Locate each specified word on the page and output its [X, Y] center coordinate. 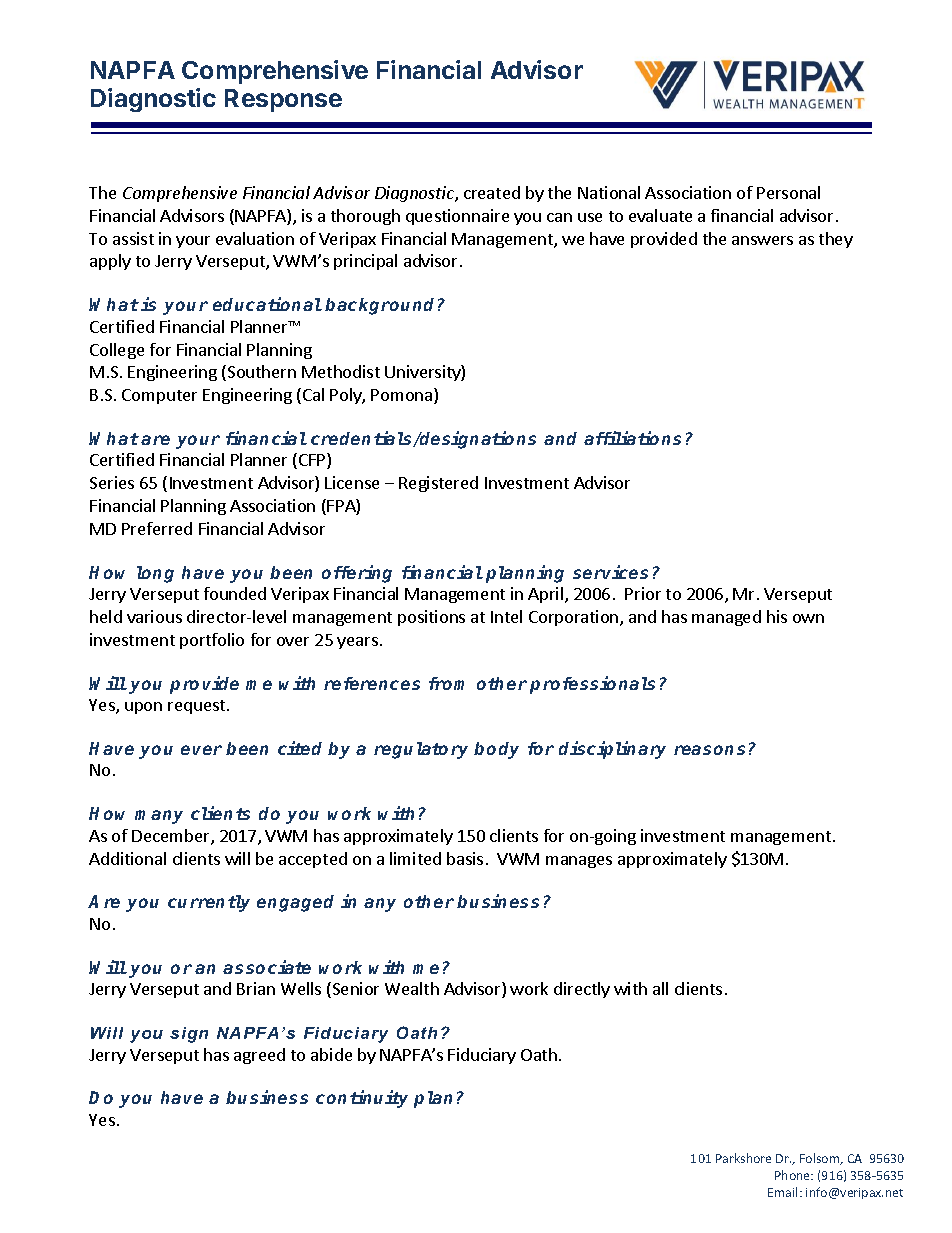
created [492, 192]
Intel [506, 616]
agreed [259, 1056]
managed [726, 618]
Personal [788, 192]
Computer [159, 396]
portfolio [212, 641]
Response [283, 100]
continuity [362, 1099]
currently [209, 903]
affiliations [632, 438]
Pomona [403, 396]
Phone [794, 1175]
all [660, 988]
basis [465, 858]
